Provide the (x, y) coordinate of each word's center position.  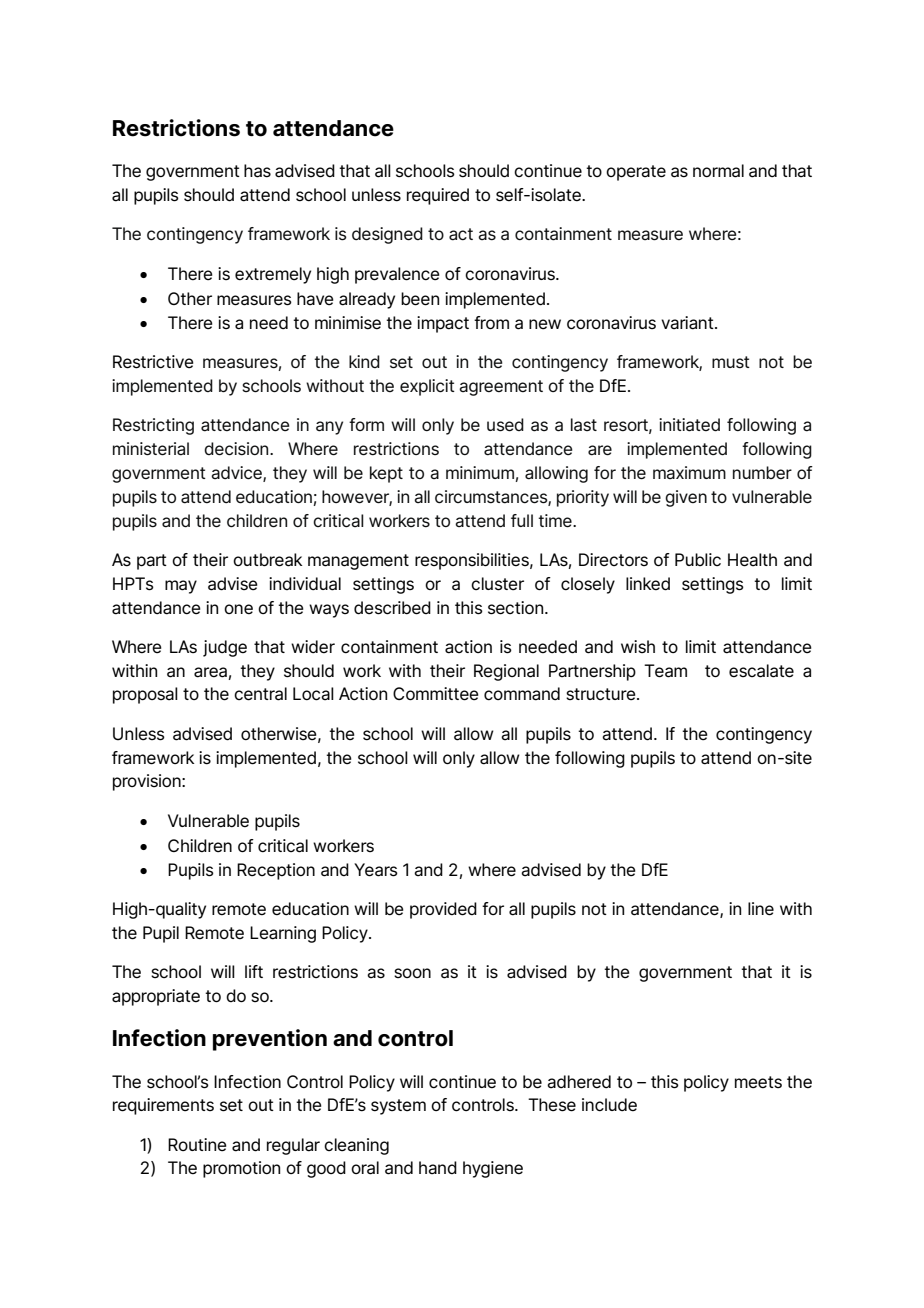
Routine (197, 1145)
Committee (436, 694)
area (210, 672)
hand (438, 1168)
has (257, 171)
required (438, 196)
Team (665, 671)
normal (718, 171)
